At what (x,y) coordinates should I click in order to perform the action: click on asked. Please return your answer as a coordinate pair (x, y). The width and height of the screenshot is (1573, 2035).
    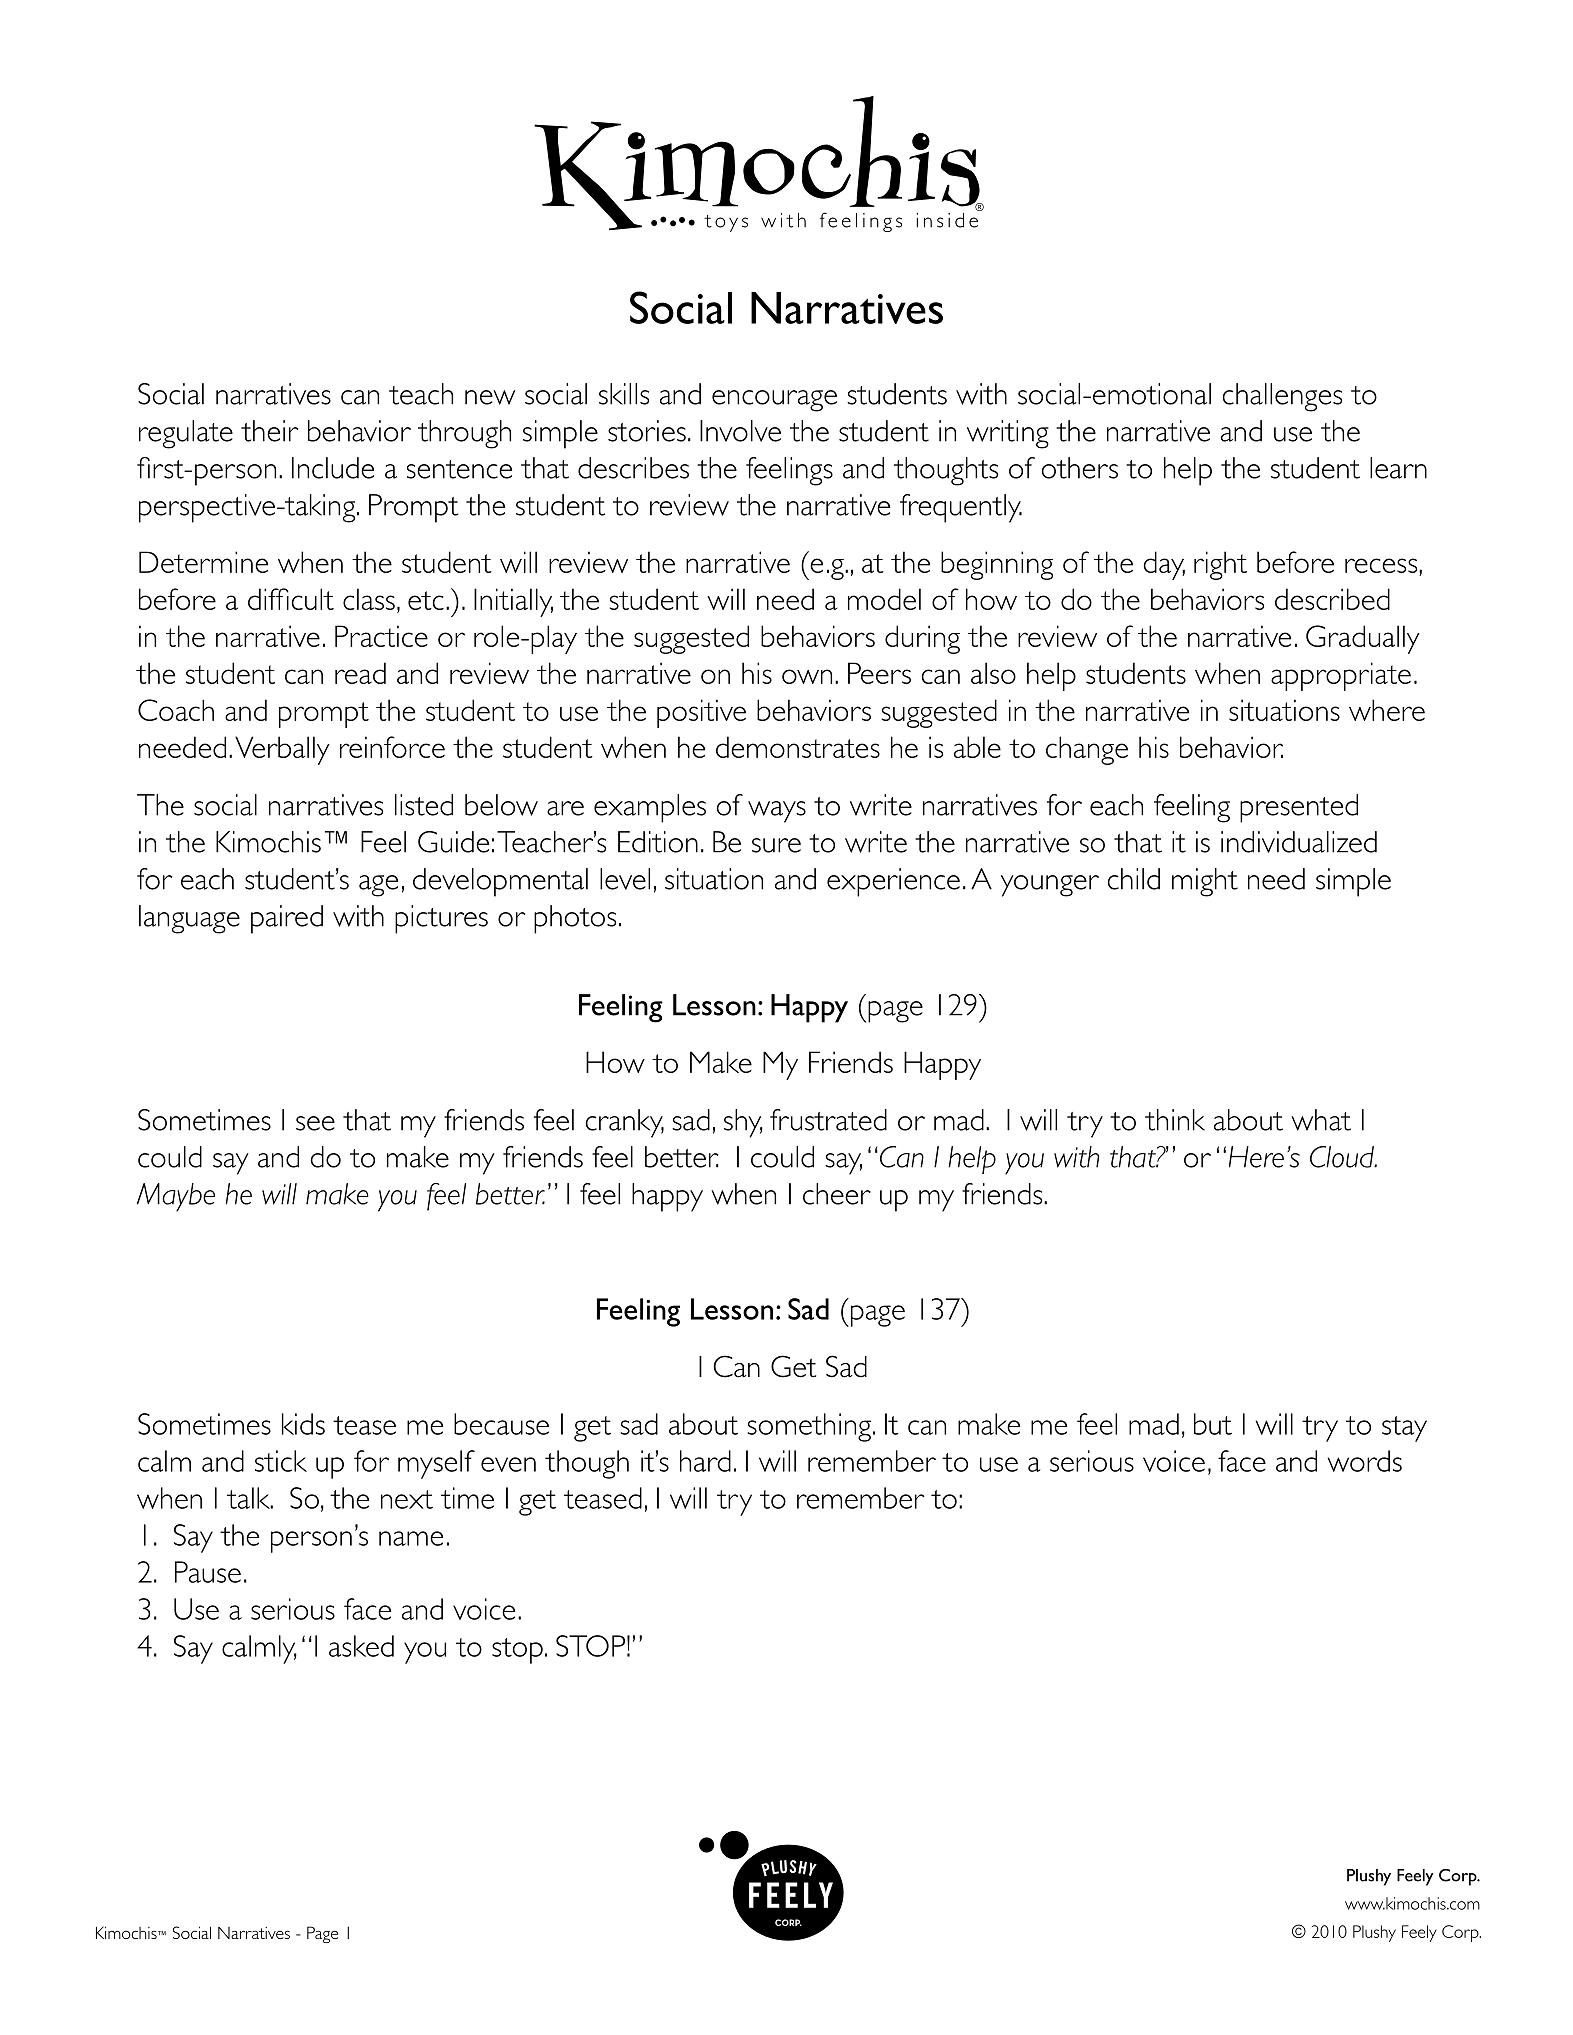
    Looking at the image, I should click on (361, 1646).
